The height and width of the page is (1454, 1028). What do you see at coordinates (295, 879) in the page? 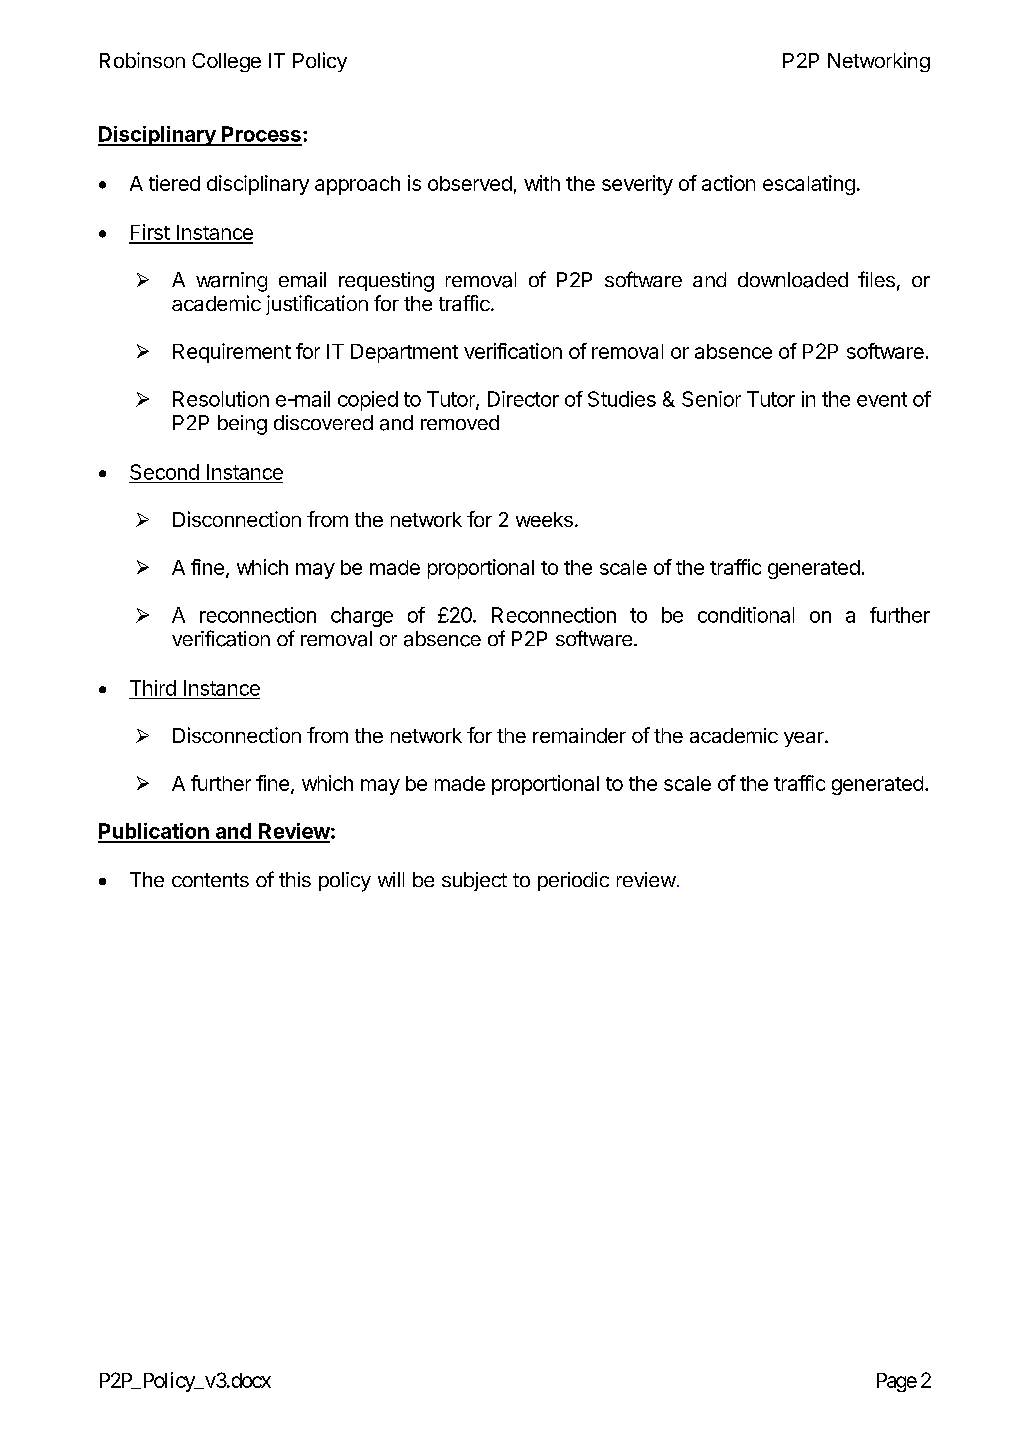
I see `this` at bounding box center [295, 879].
